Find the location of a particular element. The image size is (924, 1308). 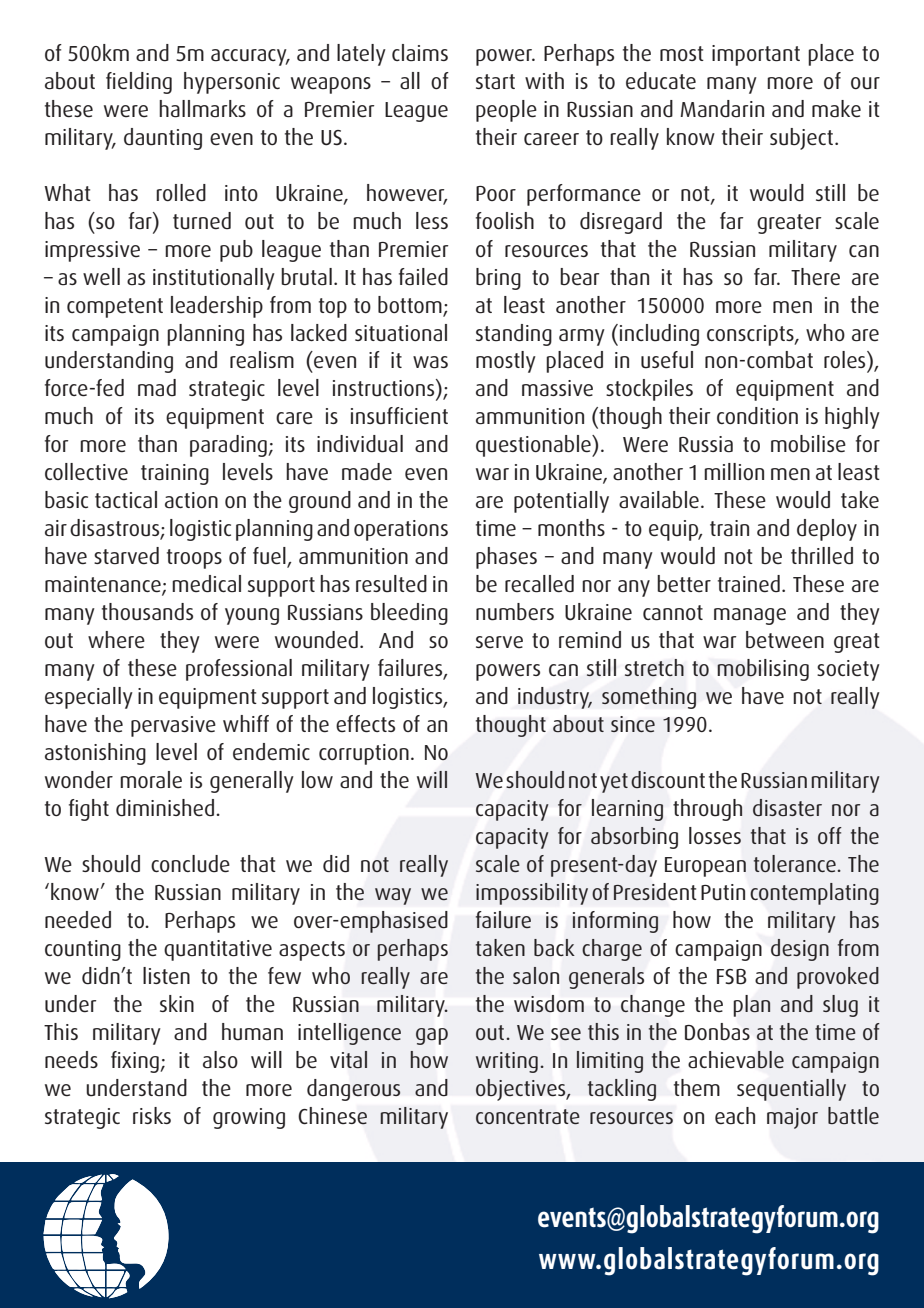

fielding is located at coordinates (139, 83).
